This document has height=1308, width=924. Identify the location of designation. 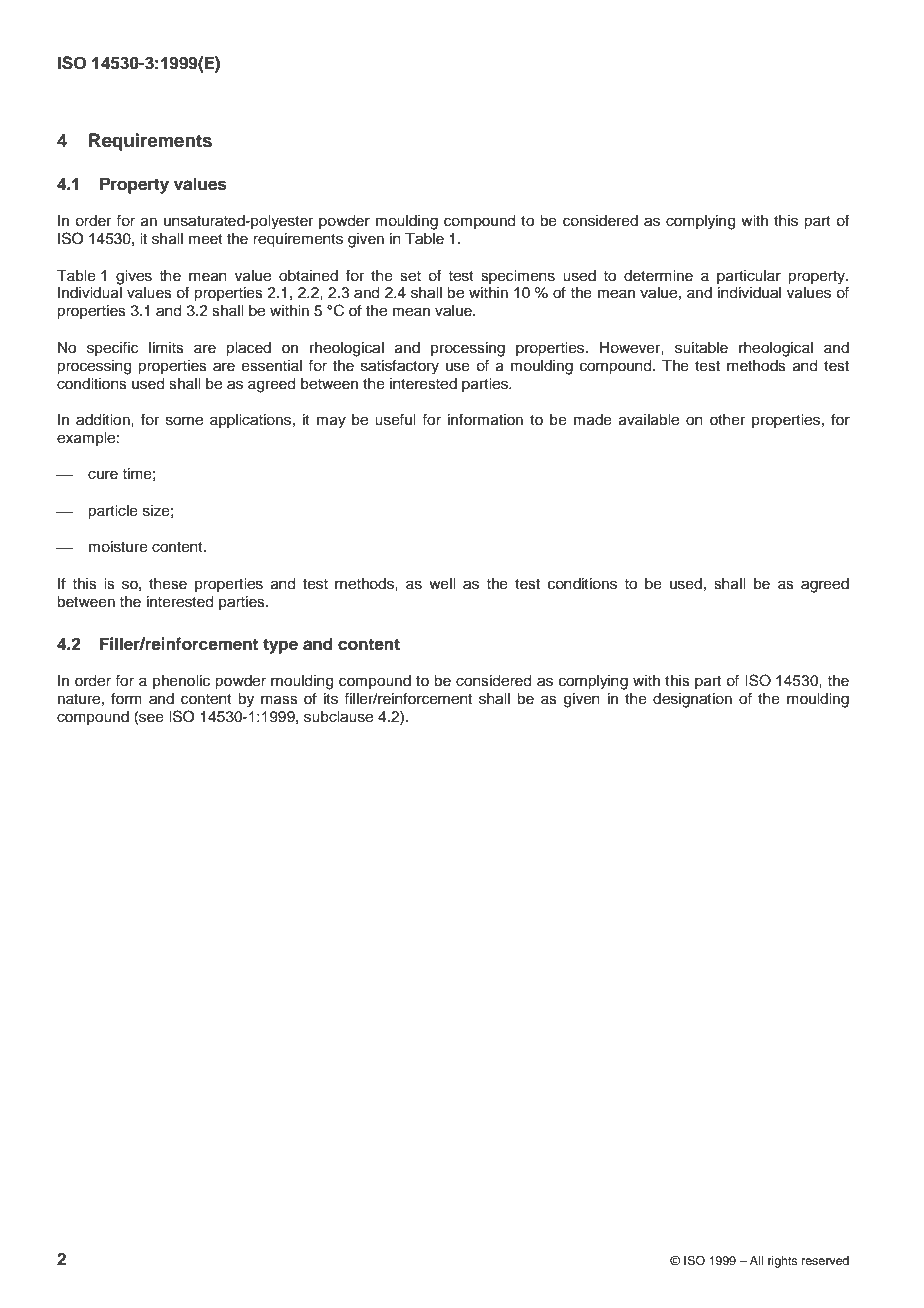
(692, 700).
